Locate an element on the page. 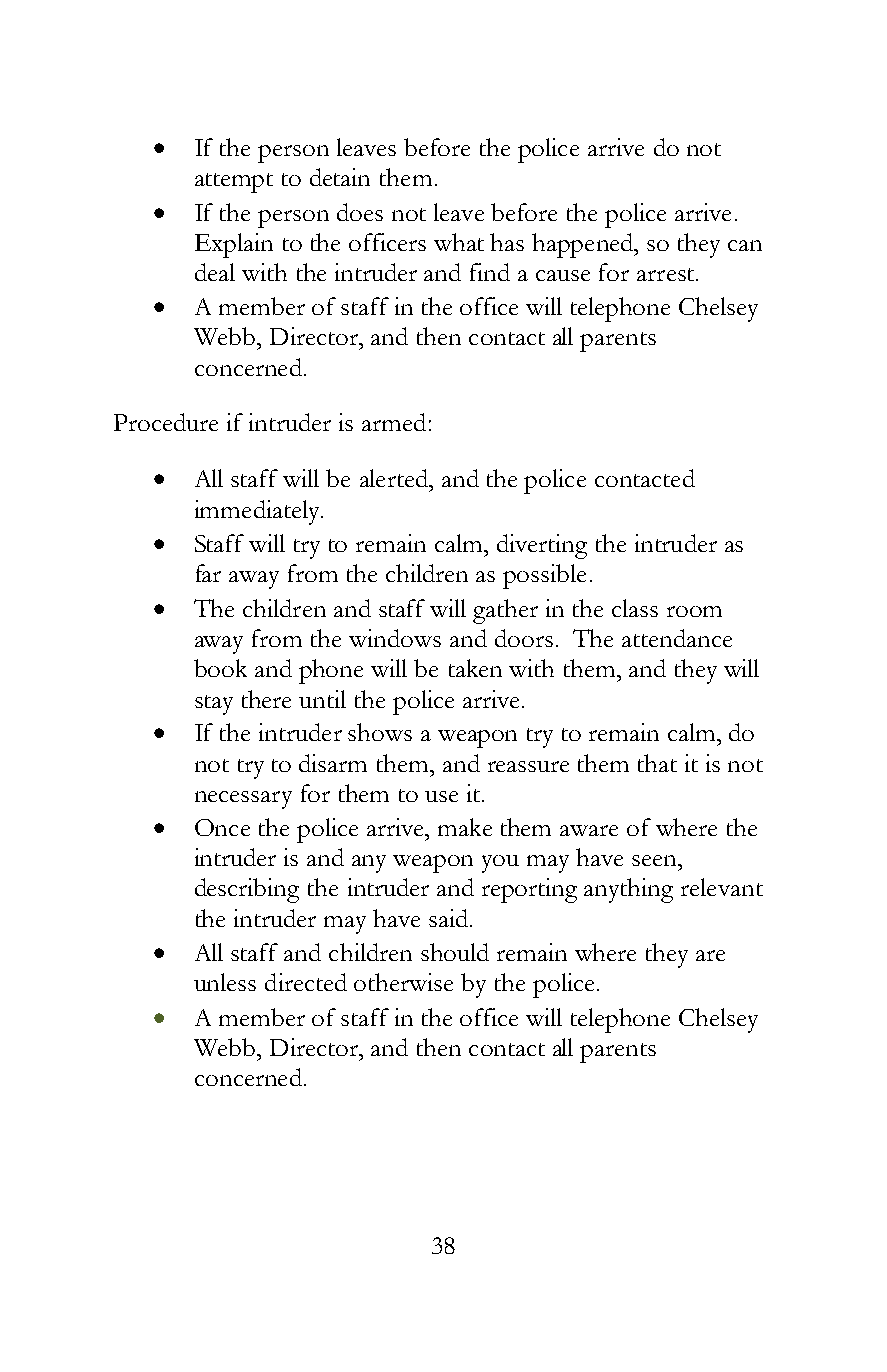  attempt is located at coordinates (234, 183).
